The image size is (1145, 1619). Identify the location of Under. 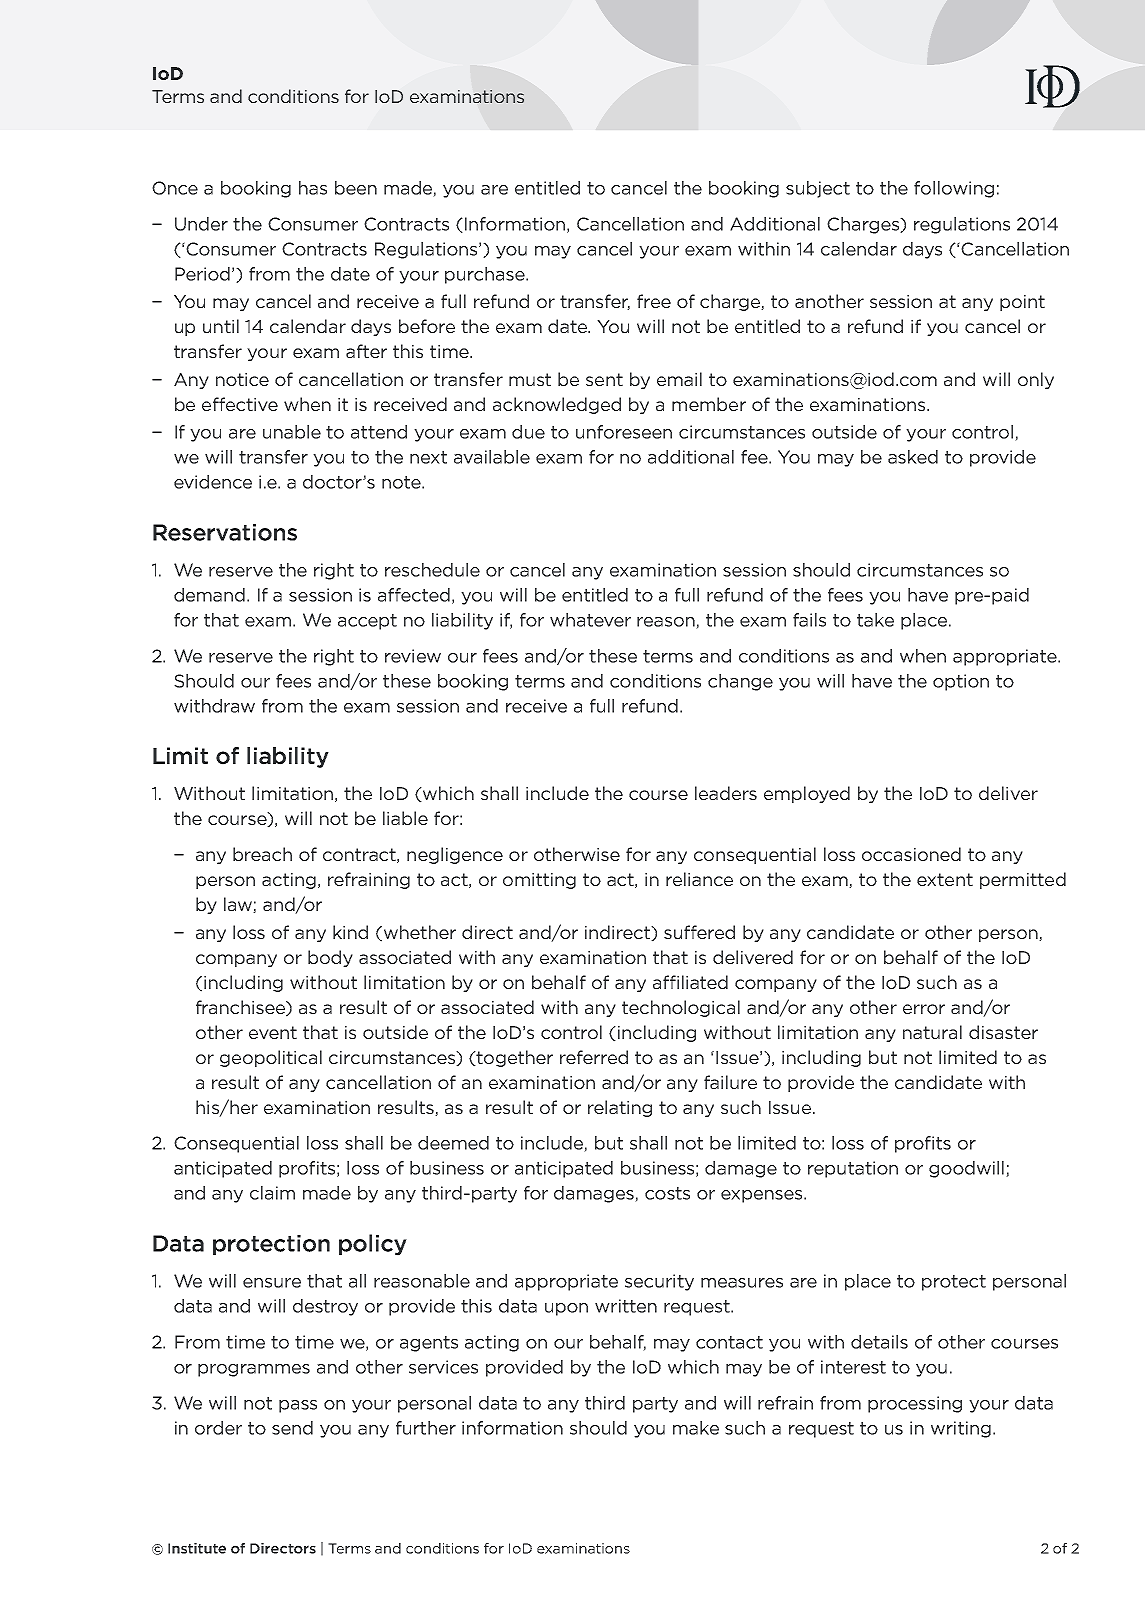
(201, 224).
